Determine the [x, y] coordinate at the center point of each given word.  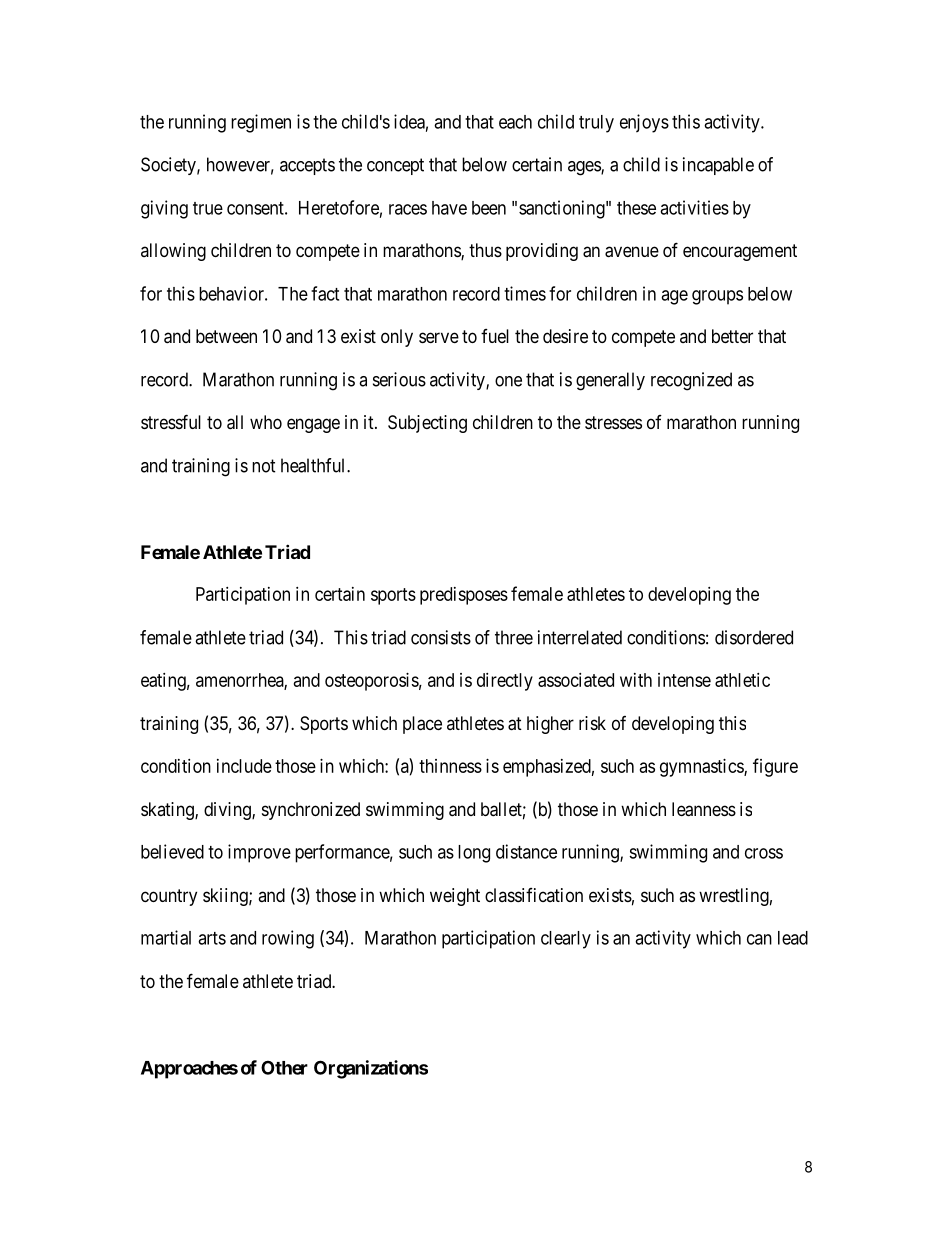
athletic [742, 680]
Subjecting [427, 424]
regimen [261, 123]
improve [259, 853]
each [515, 122]
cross [764, 853]
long [474, 854]
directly [505, 682]
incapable [718, 166]
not [264, 466]
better [732, 336]
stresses [613, 422]
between [226, 336]
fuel [495, 336]
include [244, 766]
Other [284, 1067]
